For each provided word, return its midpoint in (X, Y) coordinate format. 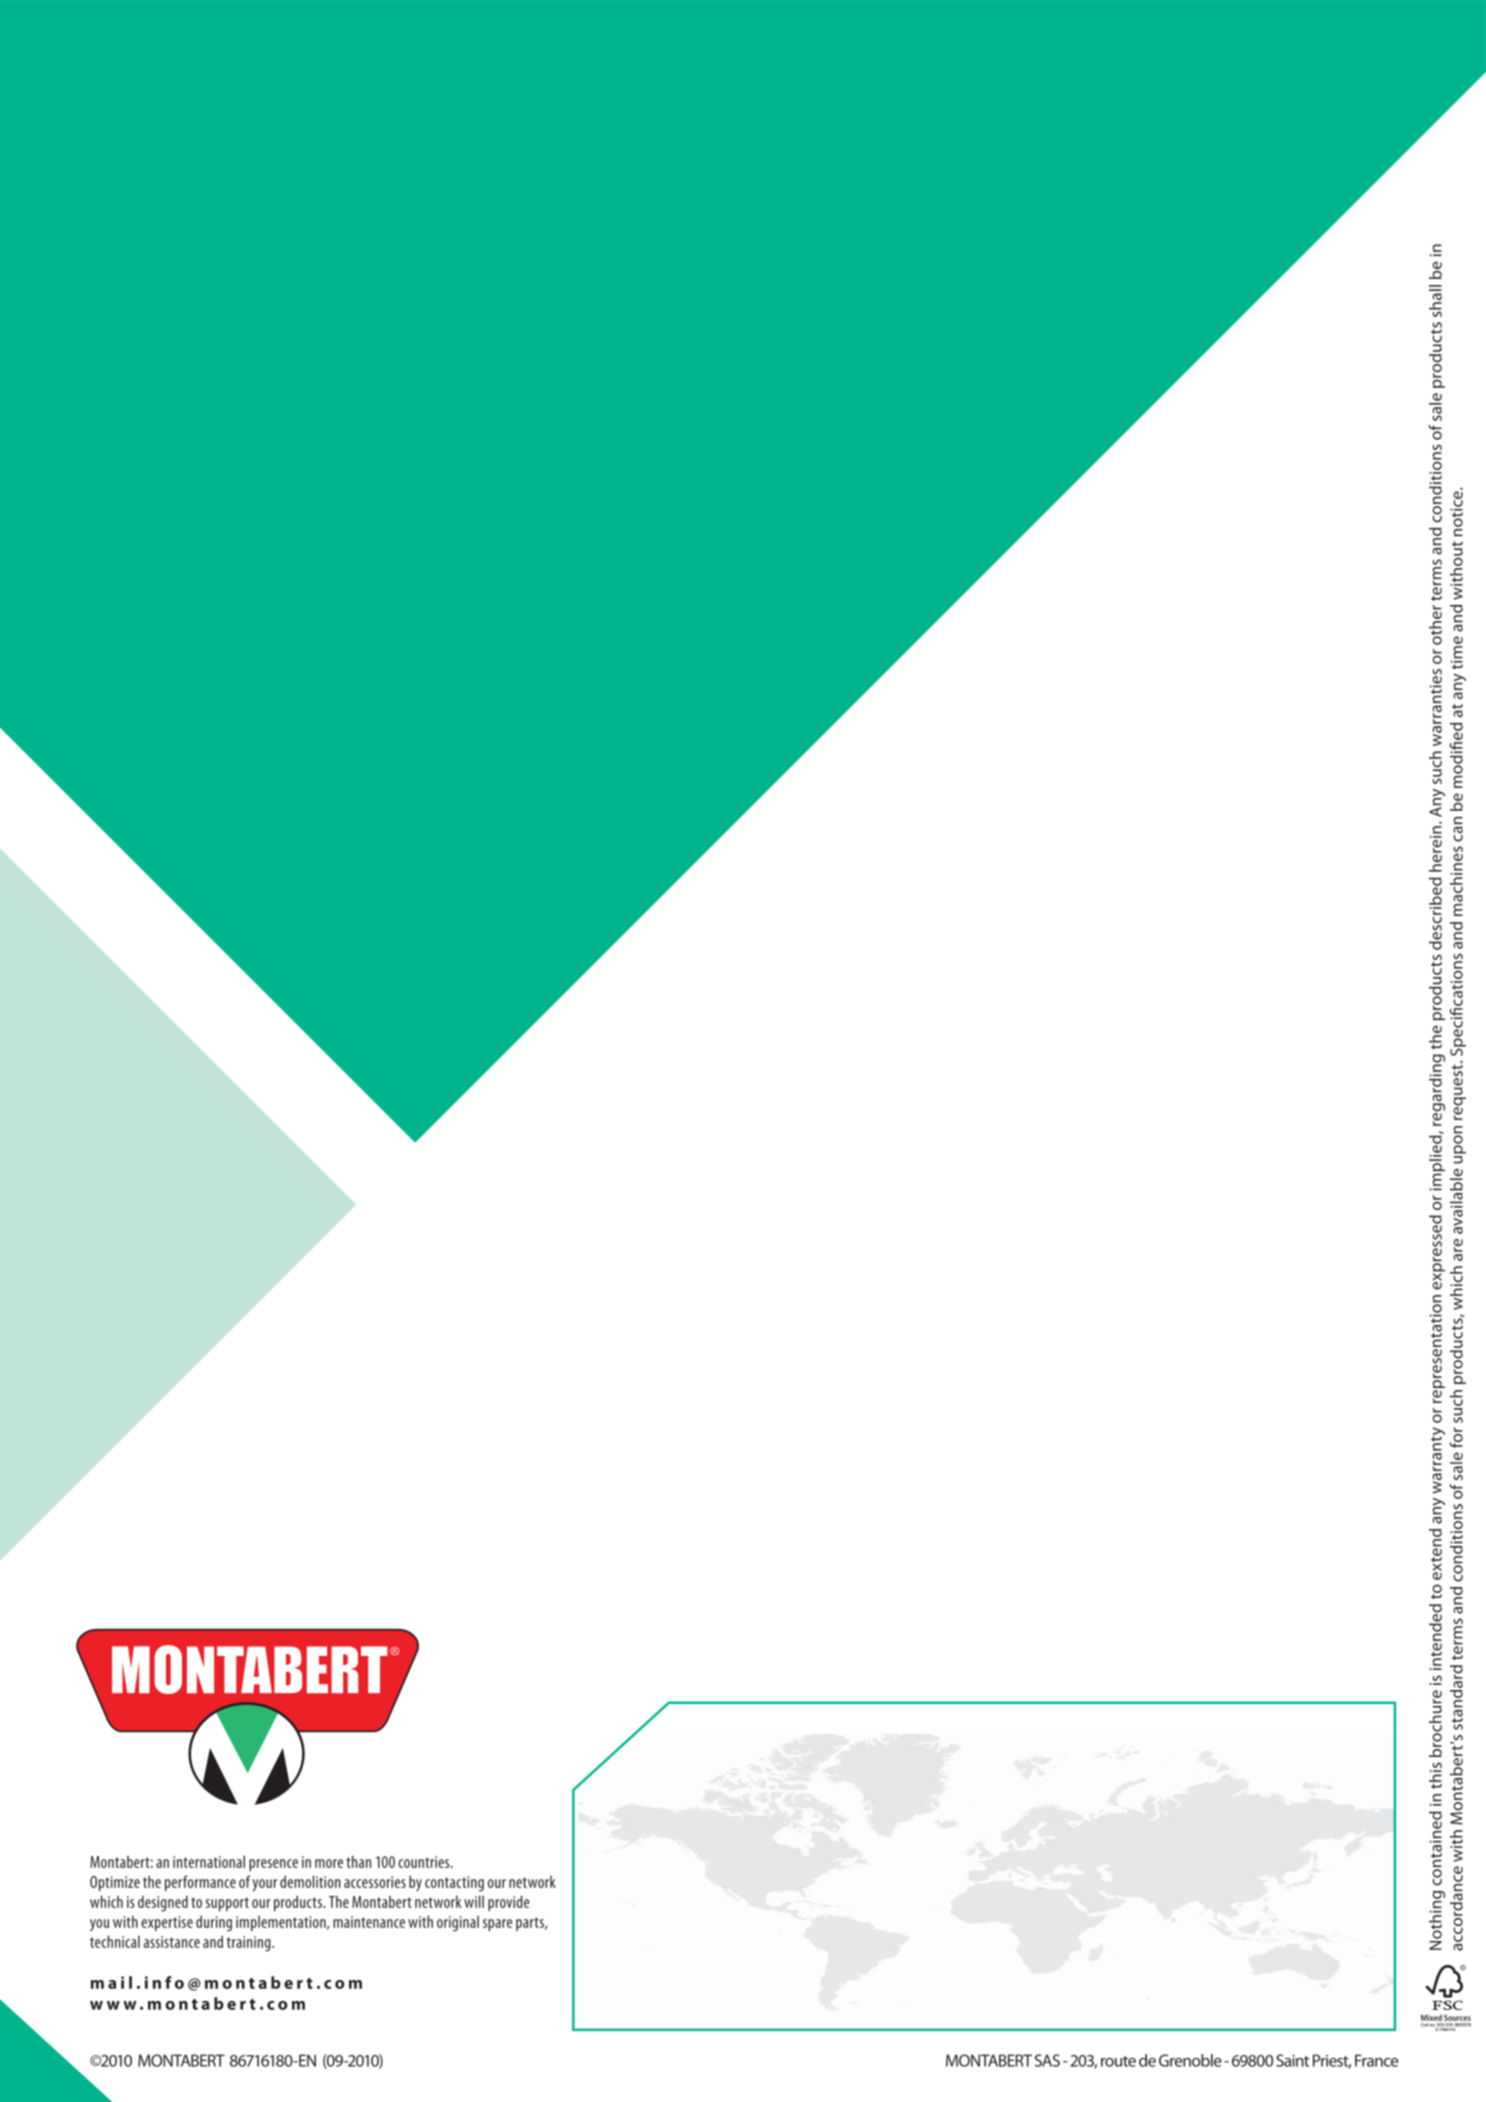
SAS (1047, 2060)
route (1118, 2061)
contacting (454, 1884)
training (250, 1943)
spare (497, 1925)
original (458, 1923)
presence (273, 1865)
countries (425, 1862)
